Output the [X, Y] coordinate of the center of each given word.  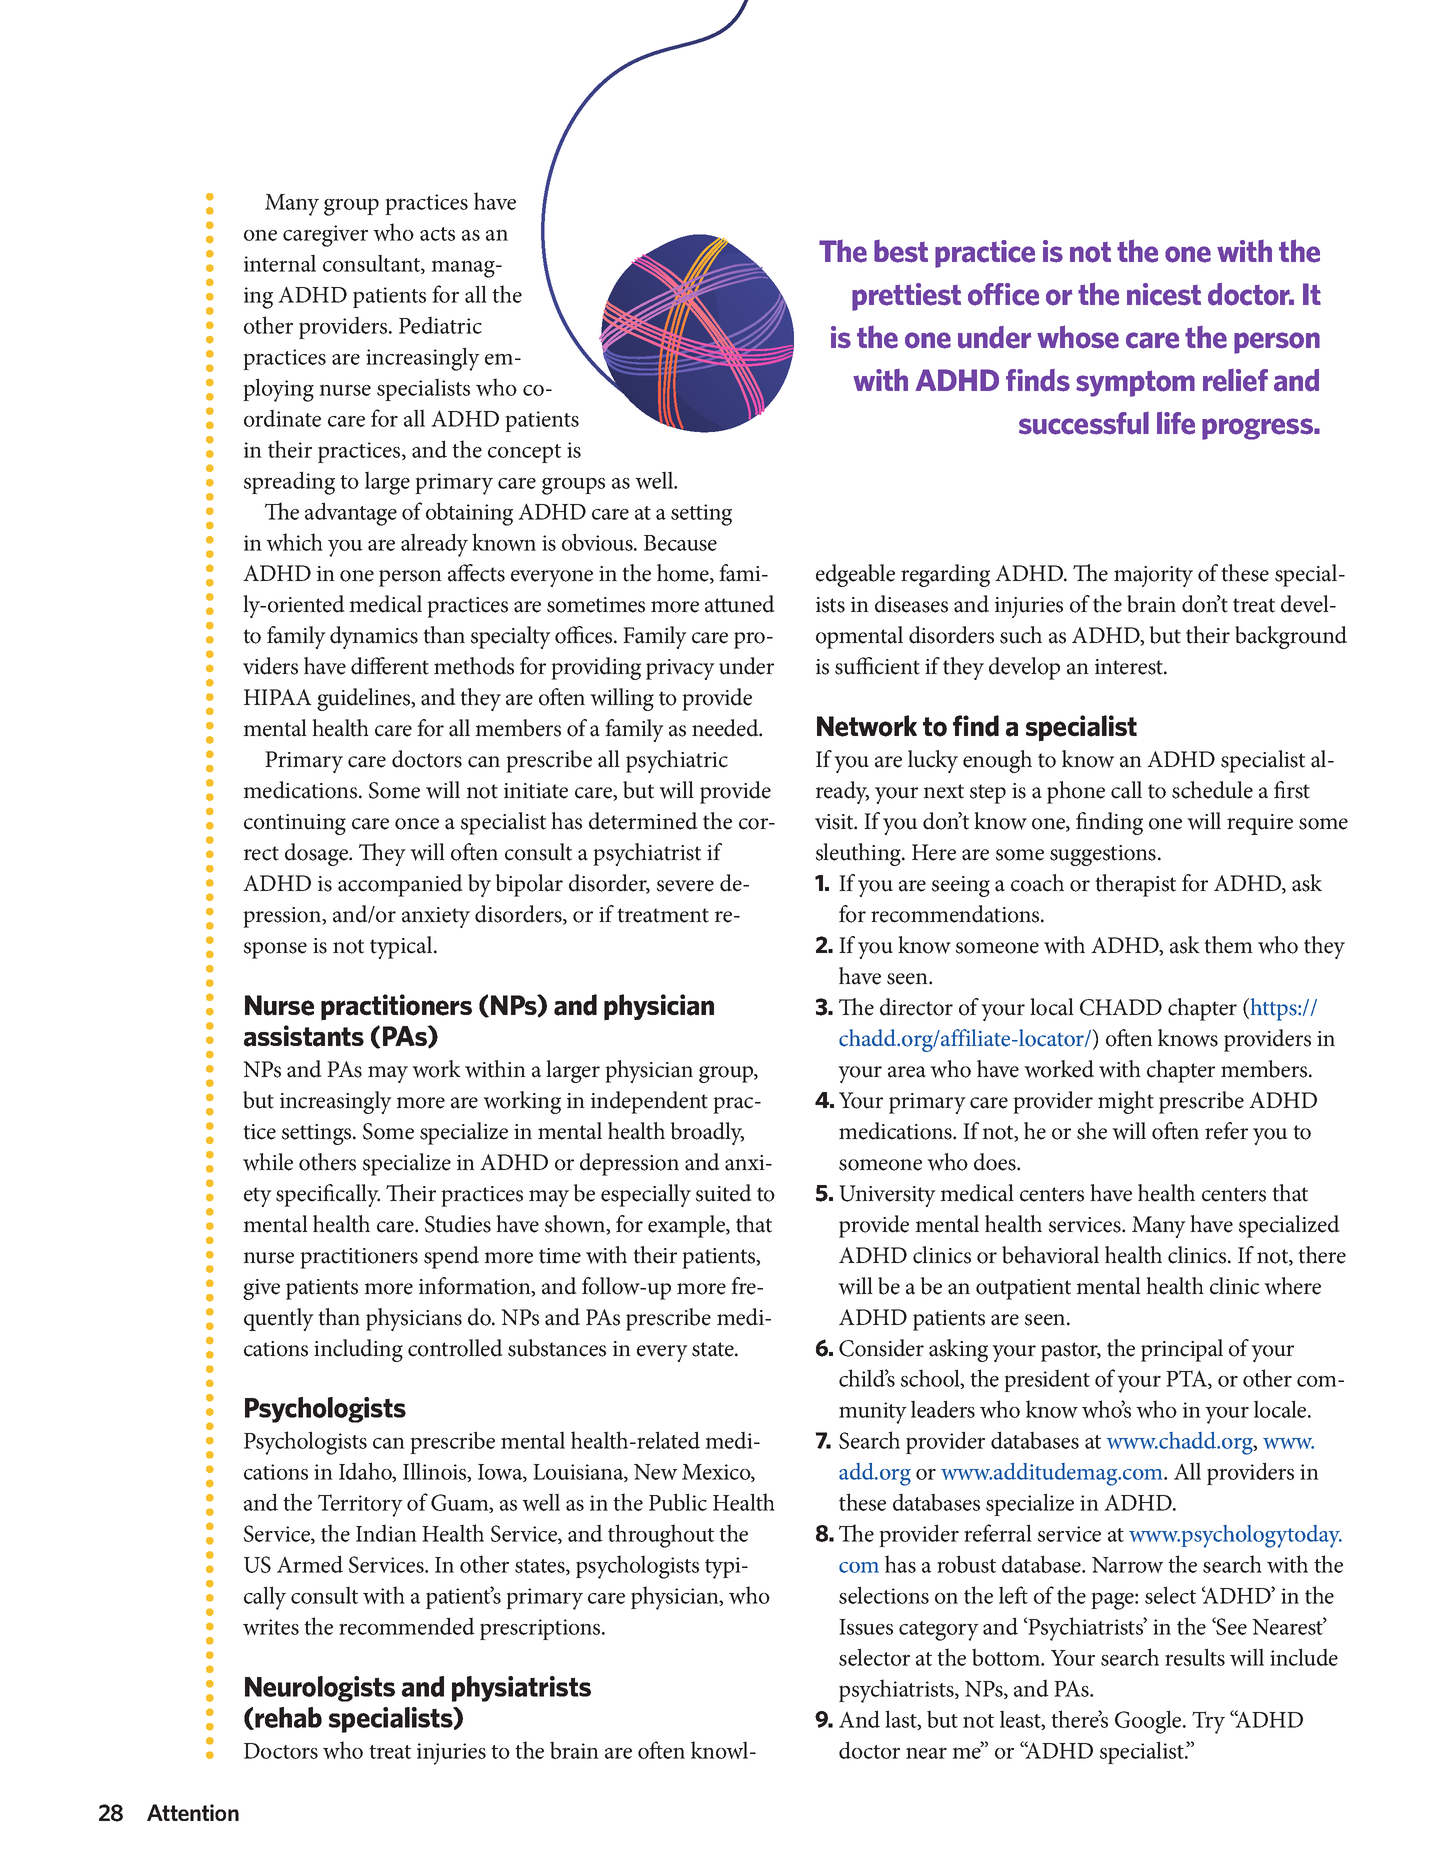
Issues [866, 1627]
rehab [287, 1718]
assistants [304, 1036]
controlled [455, 1348]
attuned [740, 604]
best [901, 251]
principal [1182, 1350]
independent [649, 1102]
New [655, 1472]
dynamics [374, 637]
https [1273, 1009]
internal [280, 263]
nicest [1164, 294]
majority [1153, 576]
